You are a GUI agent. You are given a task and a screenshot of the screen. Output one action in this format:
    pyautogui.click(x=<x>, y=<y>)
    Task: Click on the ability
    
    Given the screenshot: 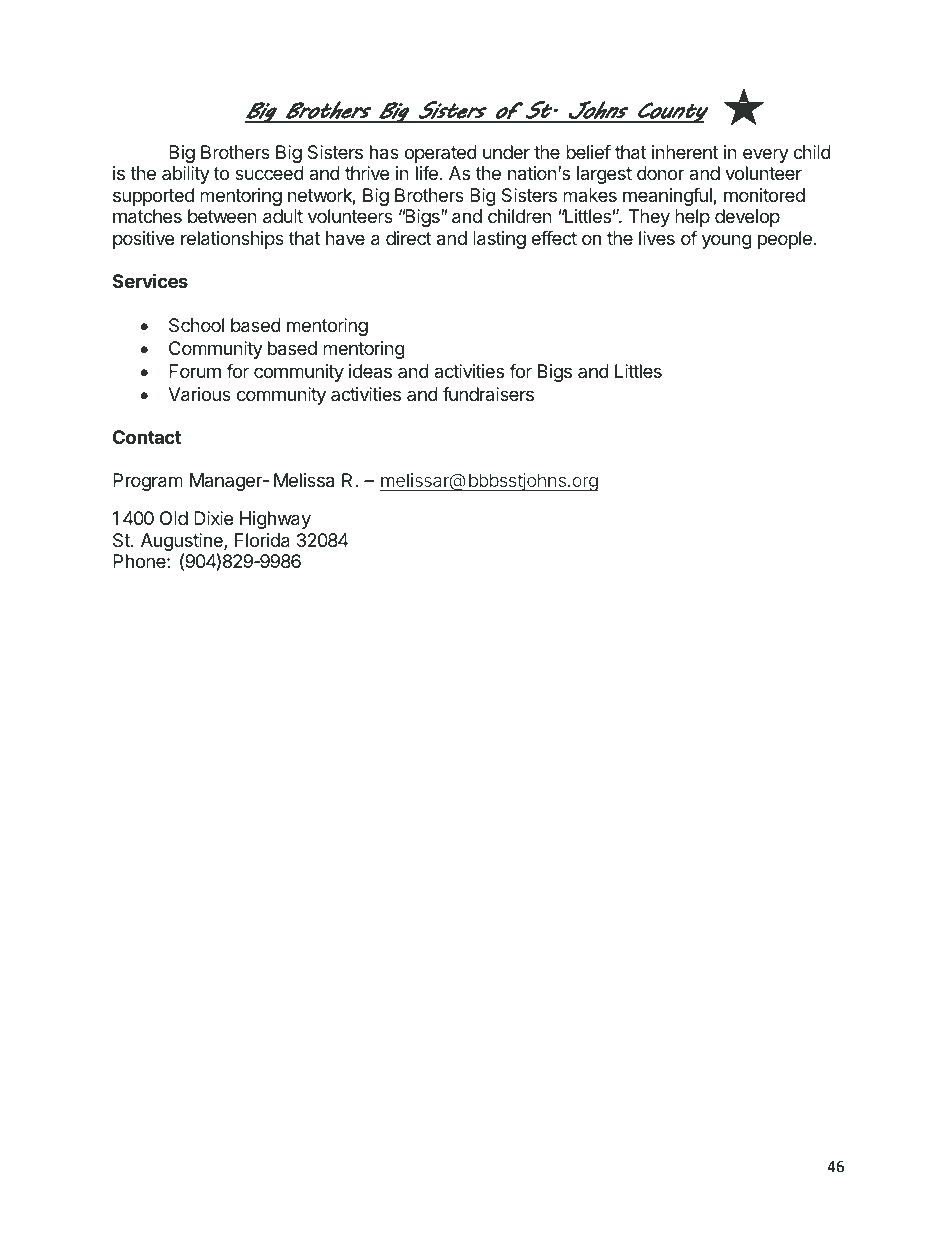 What is the action you would take?
    pyautogui.click(x=186, y=175)
